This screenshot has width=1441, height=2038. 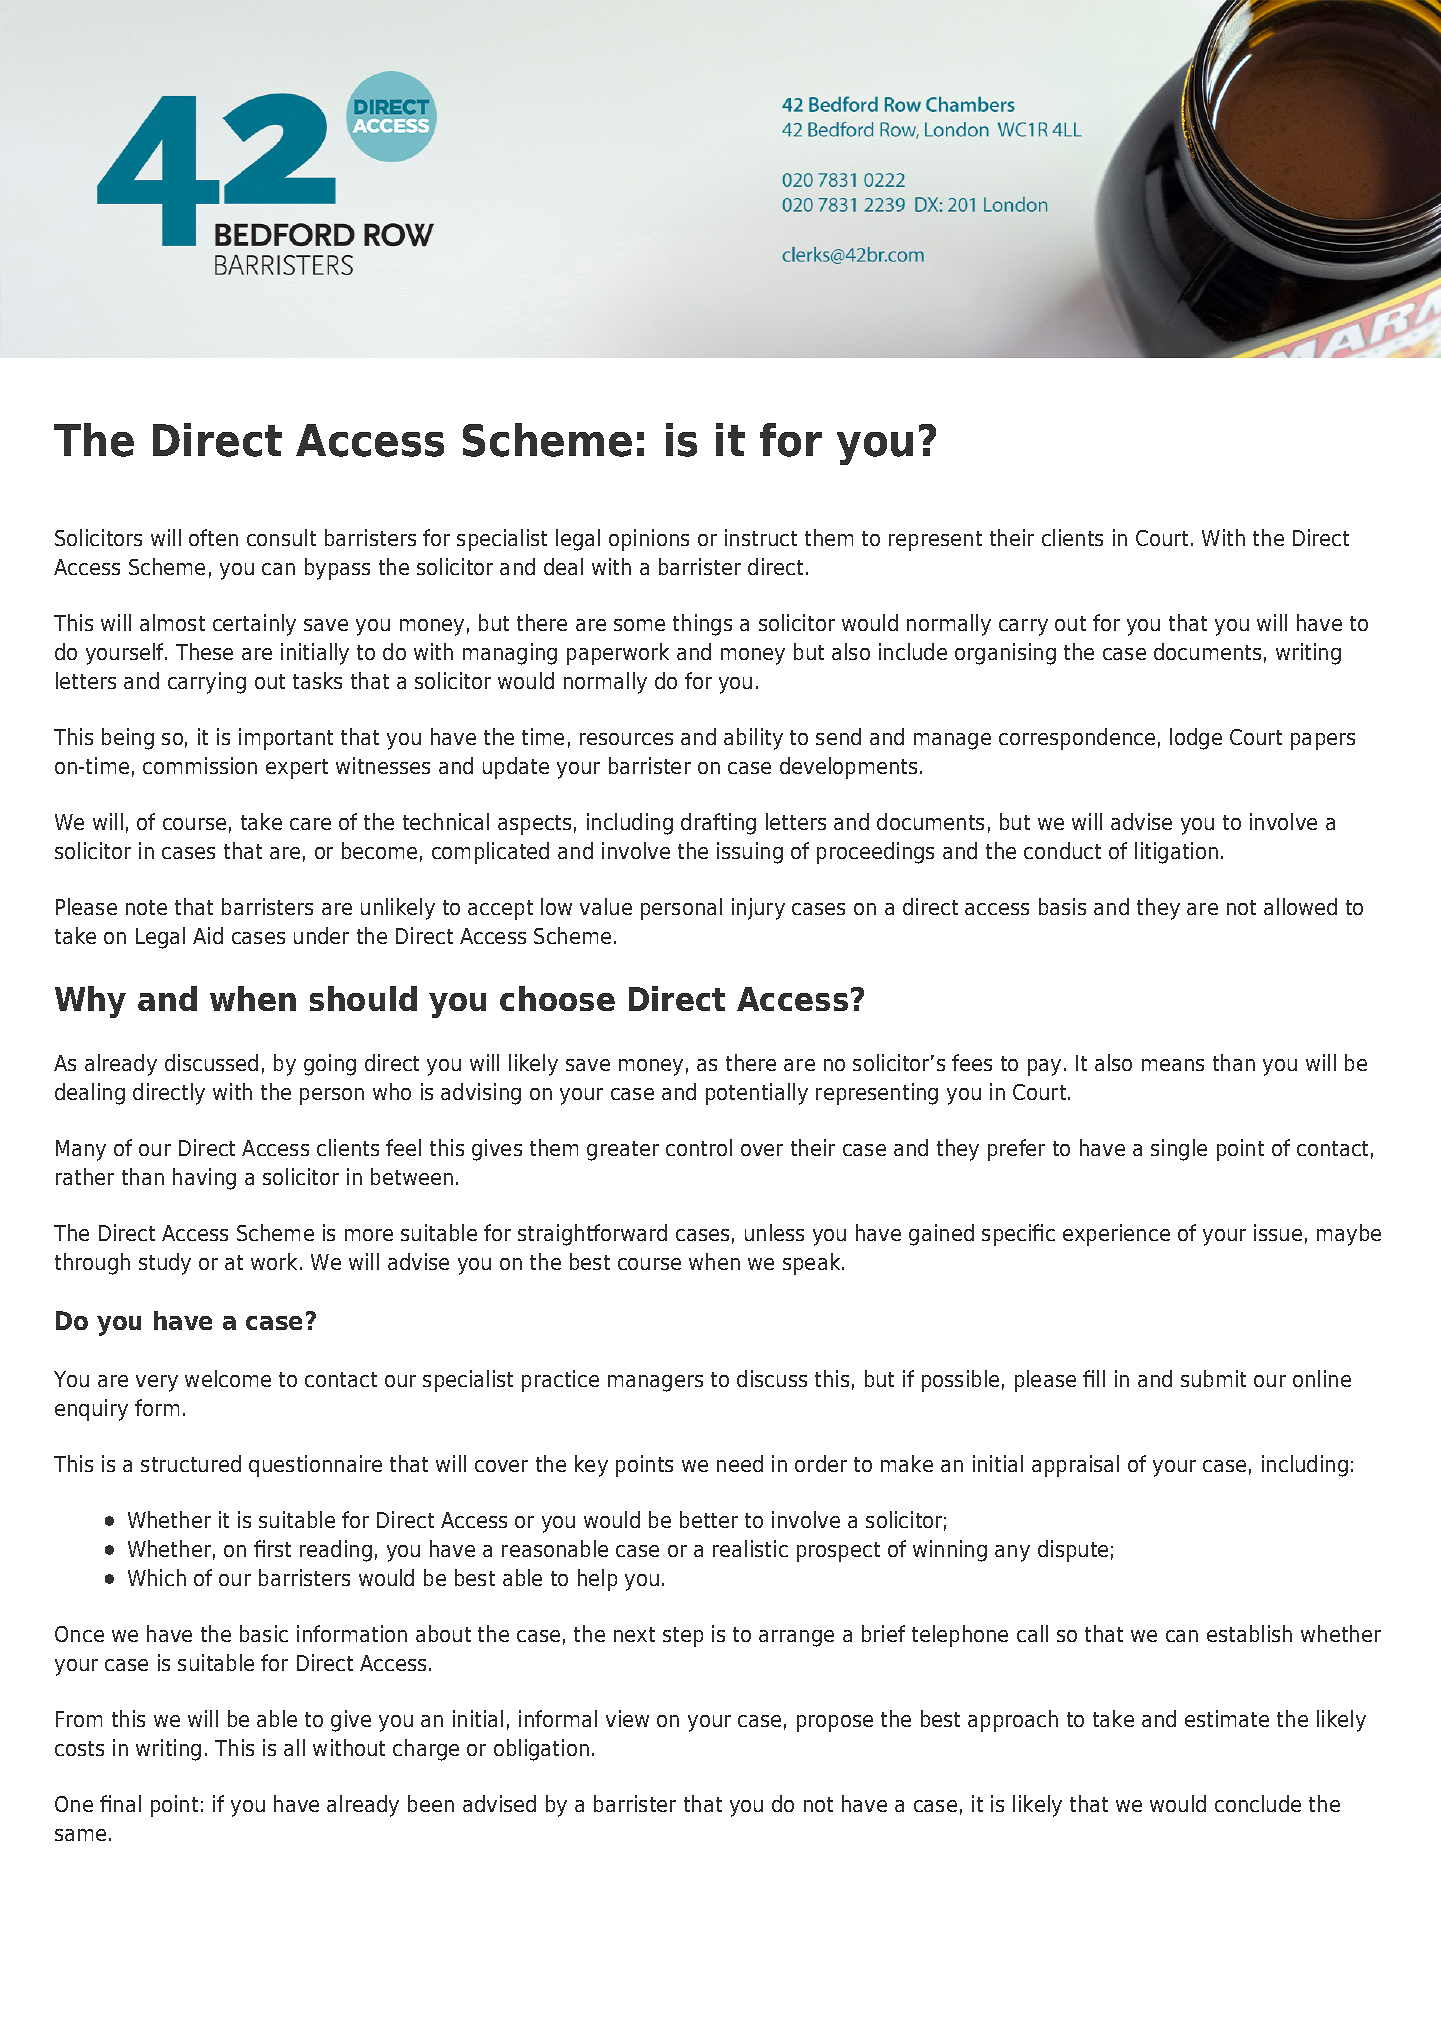 I want to click on often, so click(x=213, y=537).
